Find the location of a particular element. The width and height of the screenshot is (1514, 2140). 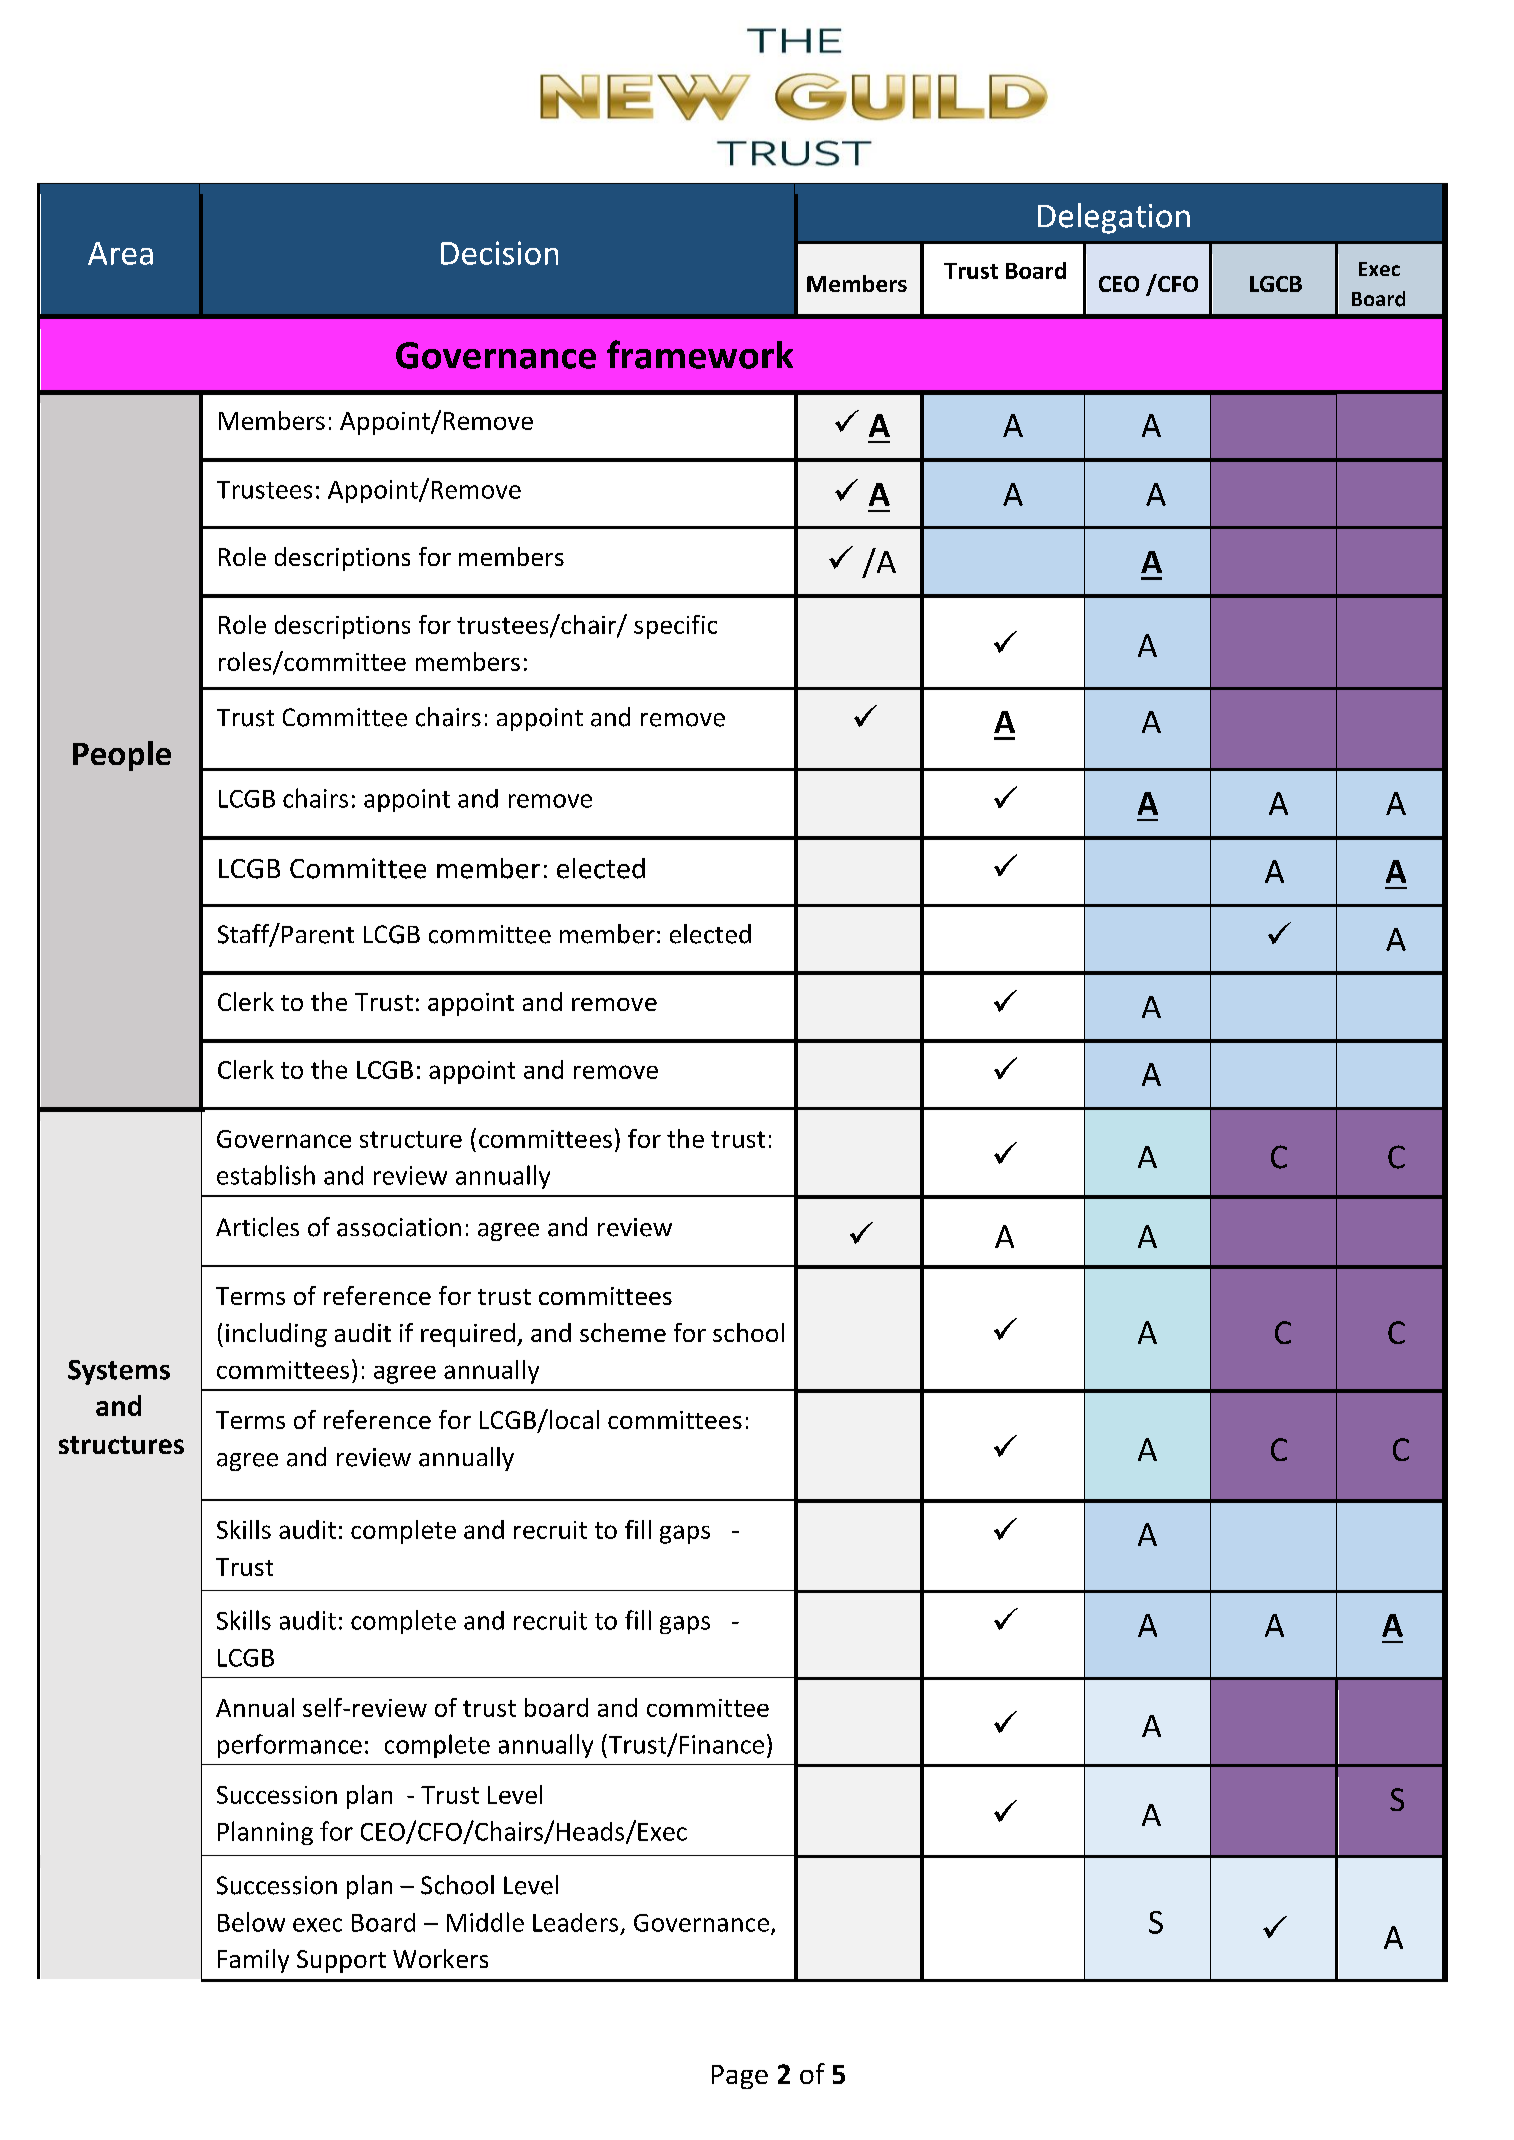

Area is located at coordinates (120, 253).
